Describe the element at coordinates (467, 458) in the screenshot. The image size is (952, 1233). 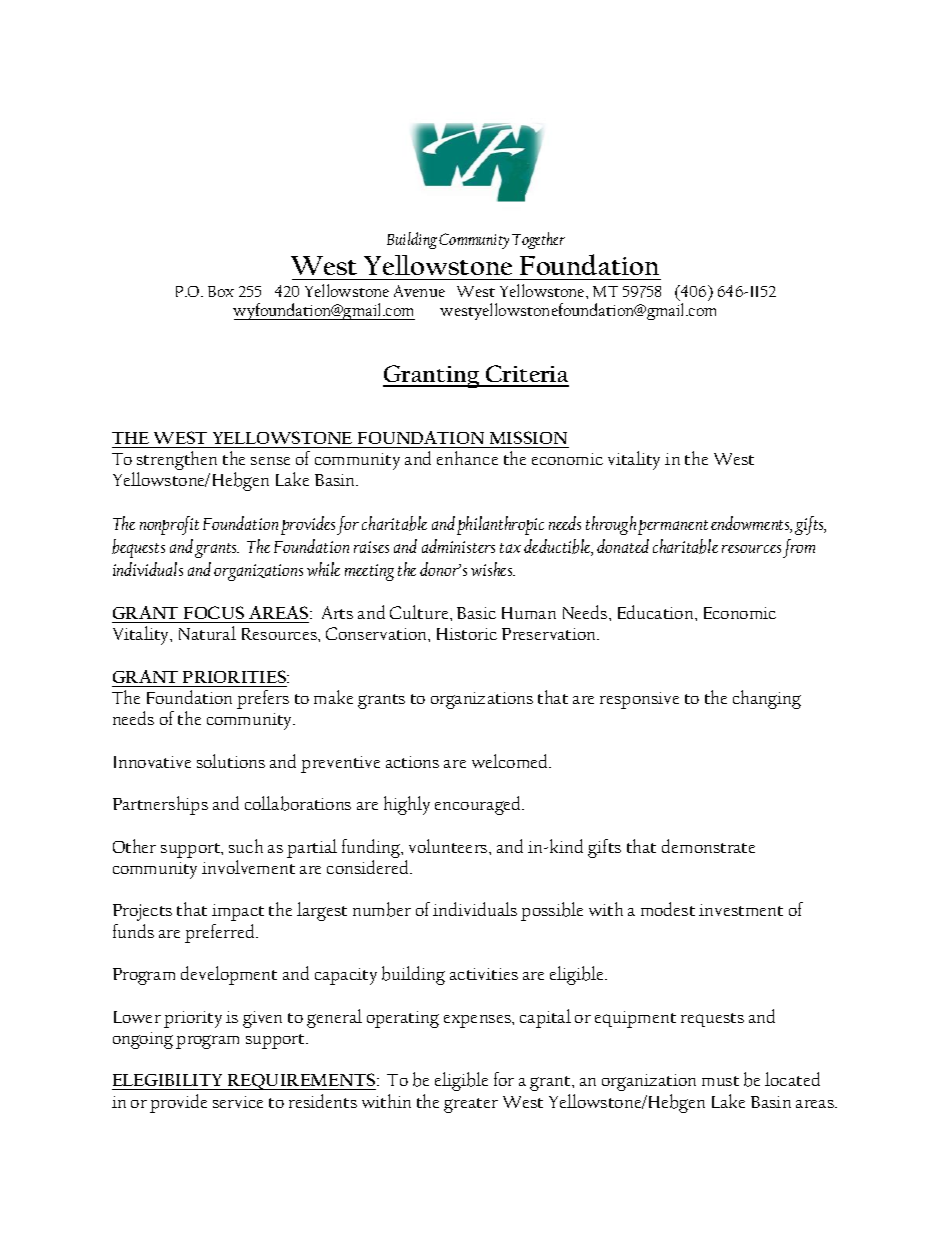
I see `enhance` at that location.
